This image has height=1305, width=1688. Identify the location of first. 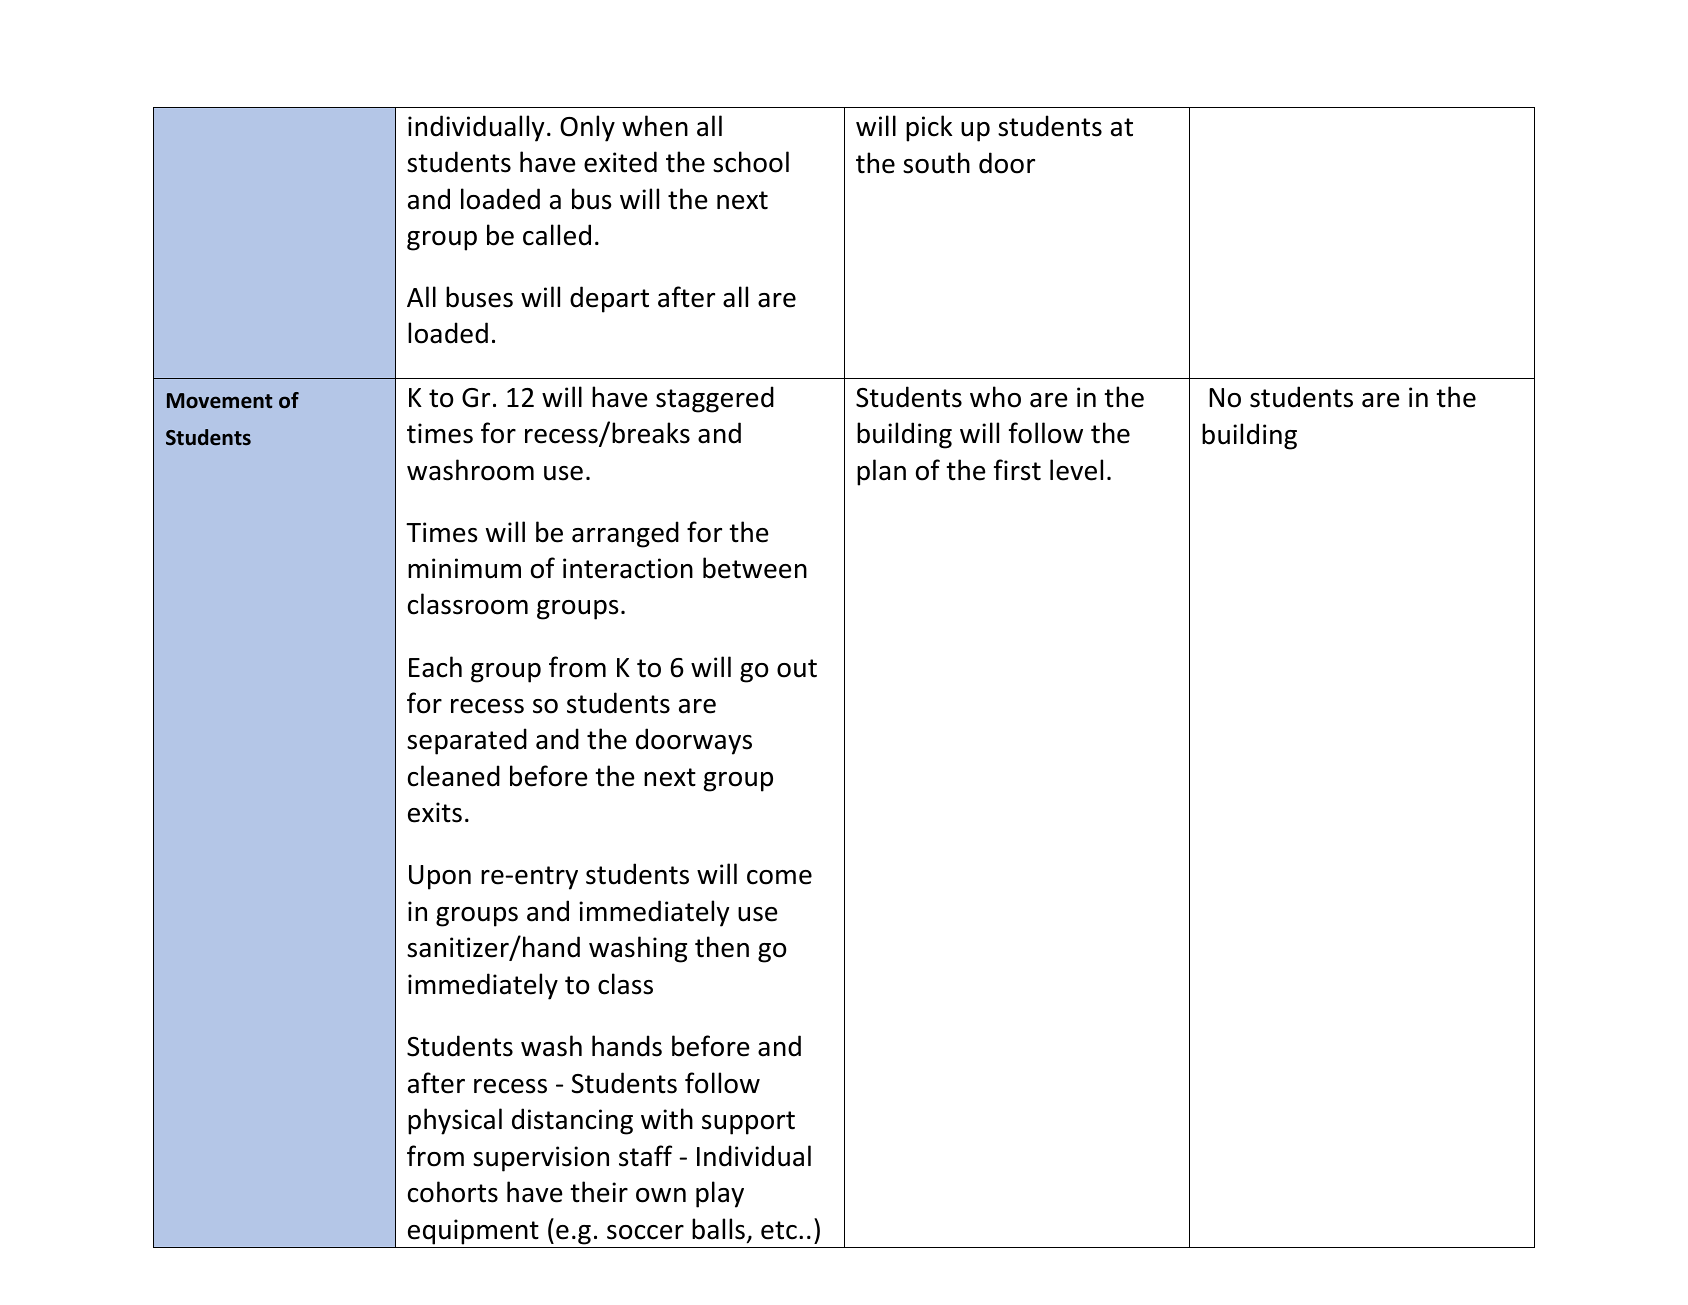
(1017, 470).
